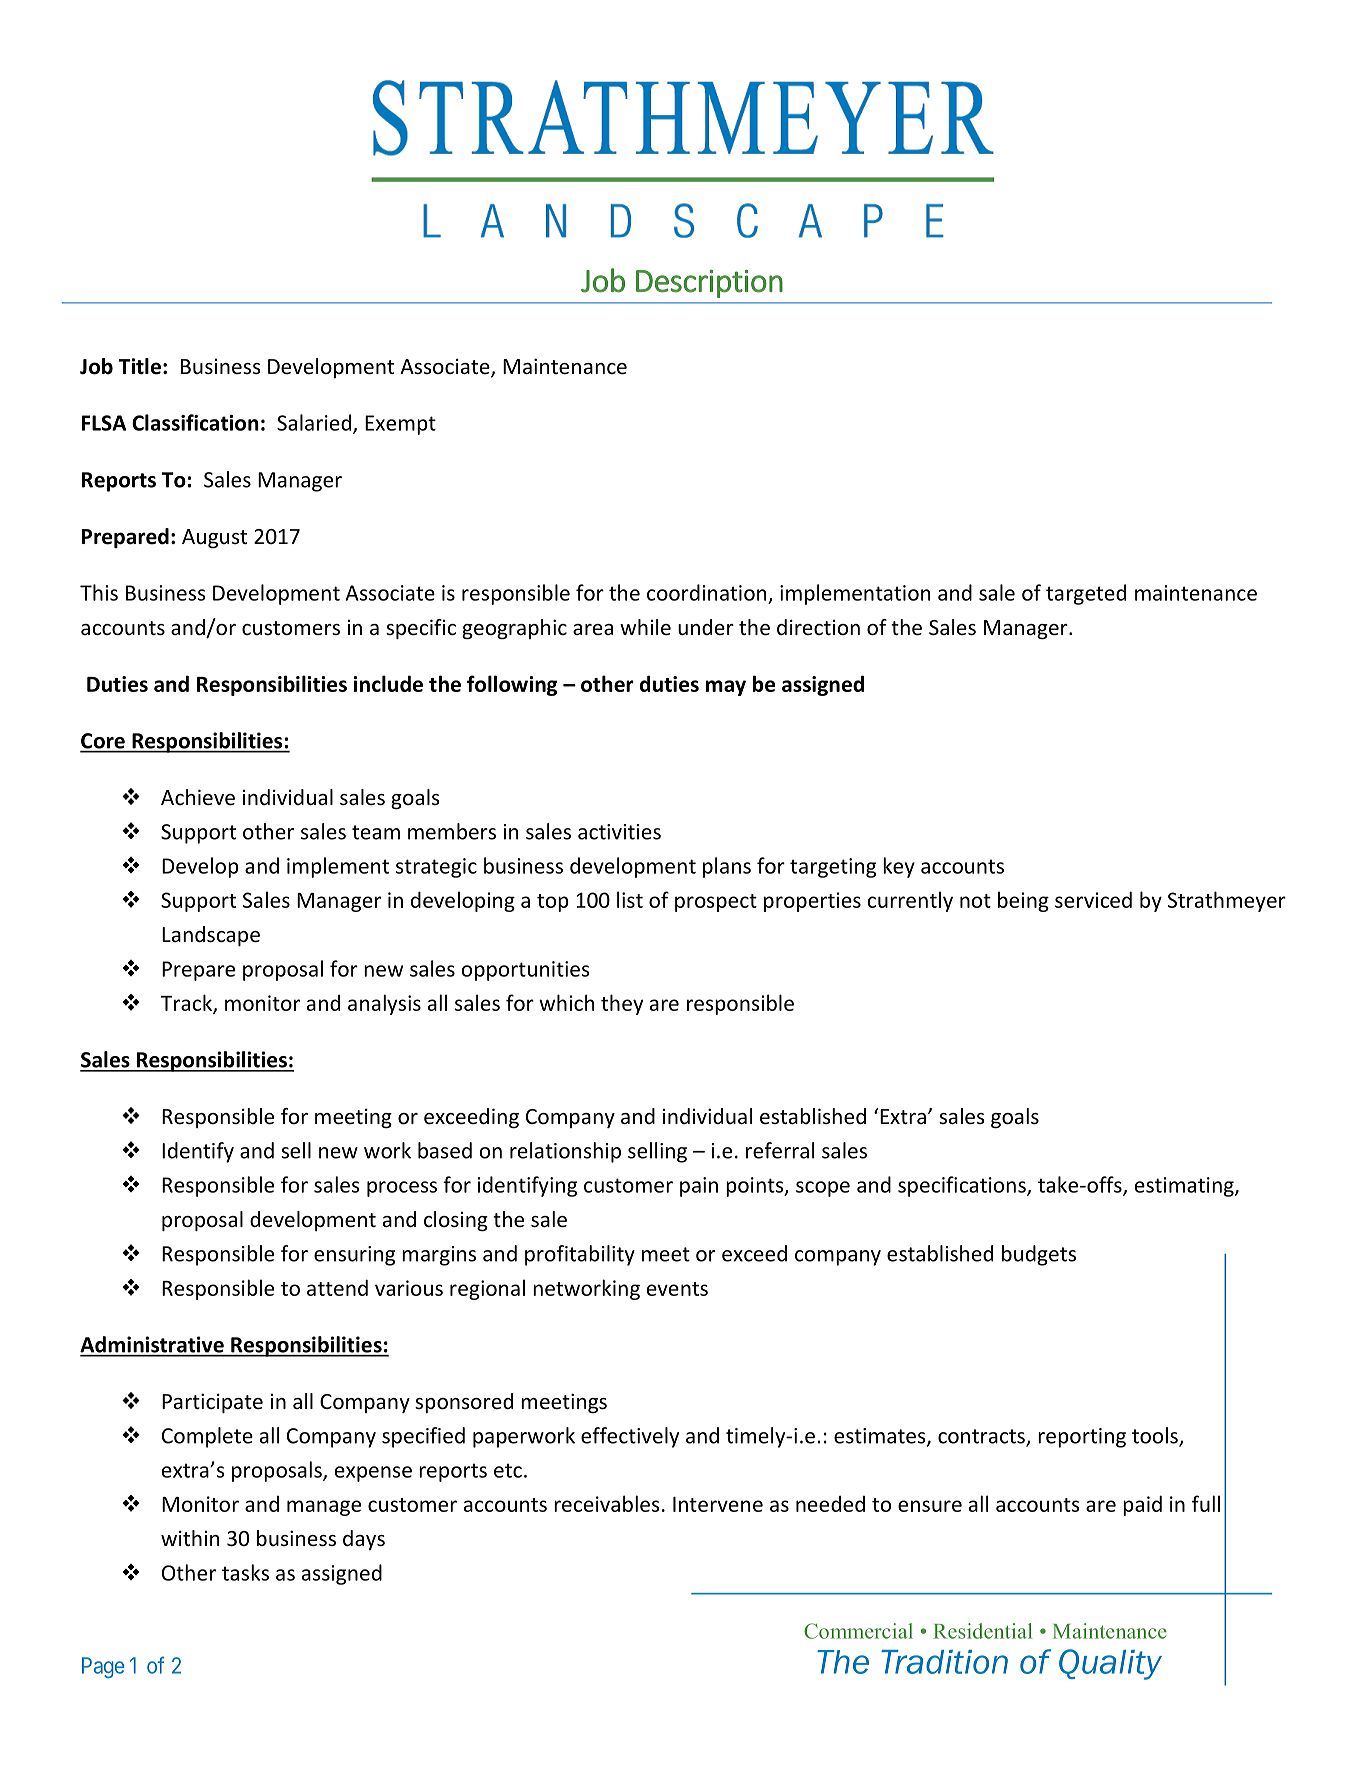 The width and height of the screenshot is (1366, 1767). What do you see at coordinates (709, 284) in the screenshot?
I see `Description` at bounding box center [709, 284].
